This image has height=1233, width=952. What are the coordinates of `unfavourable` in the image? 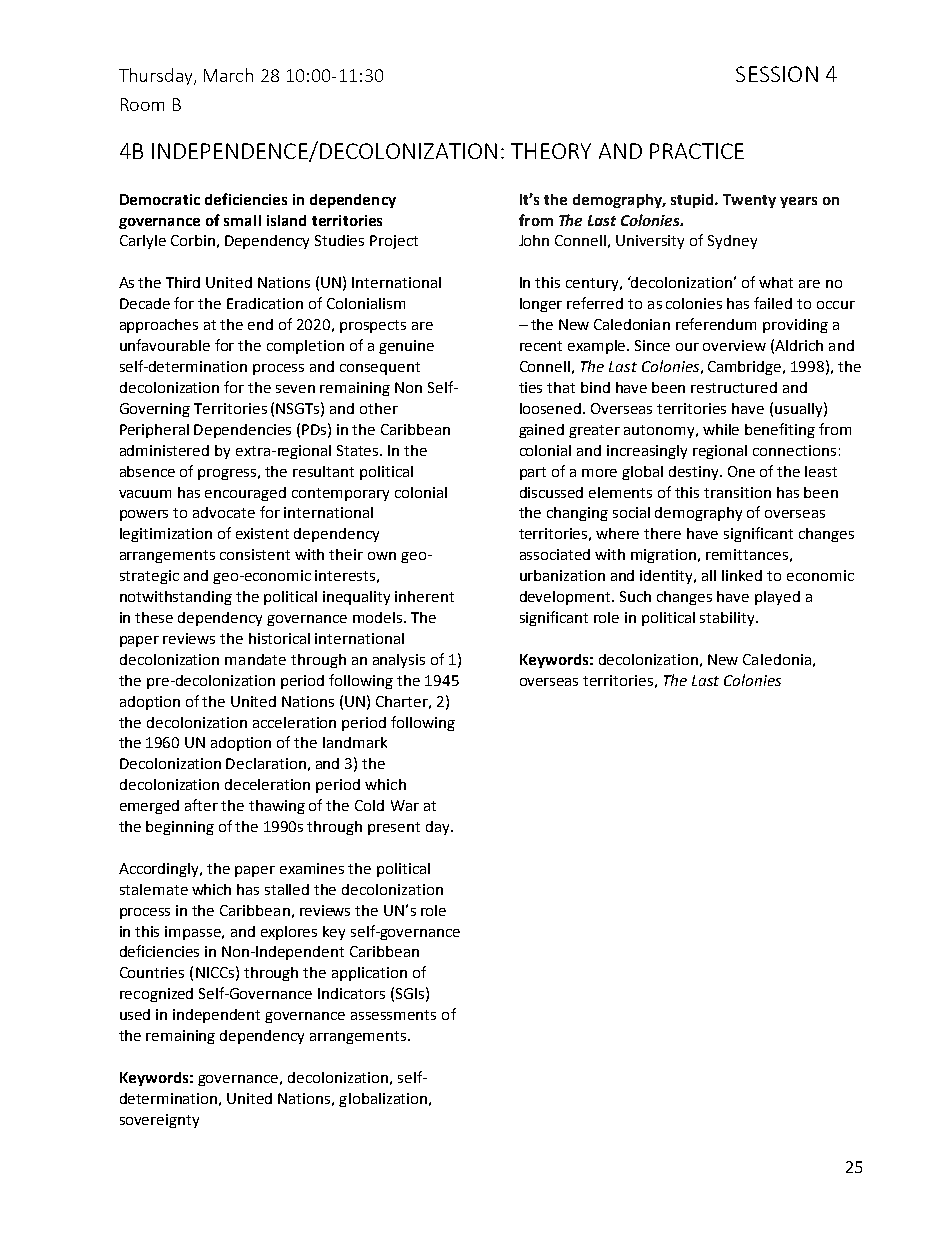 It's located at (165, 345).
